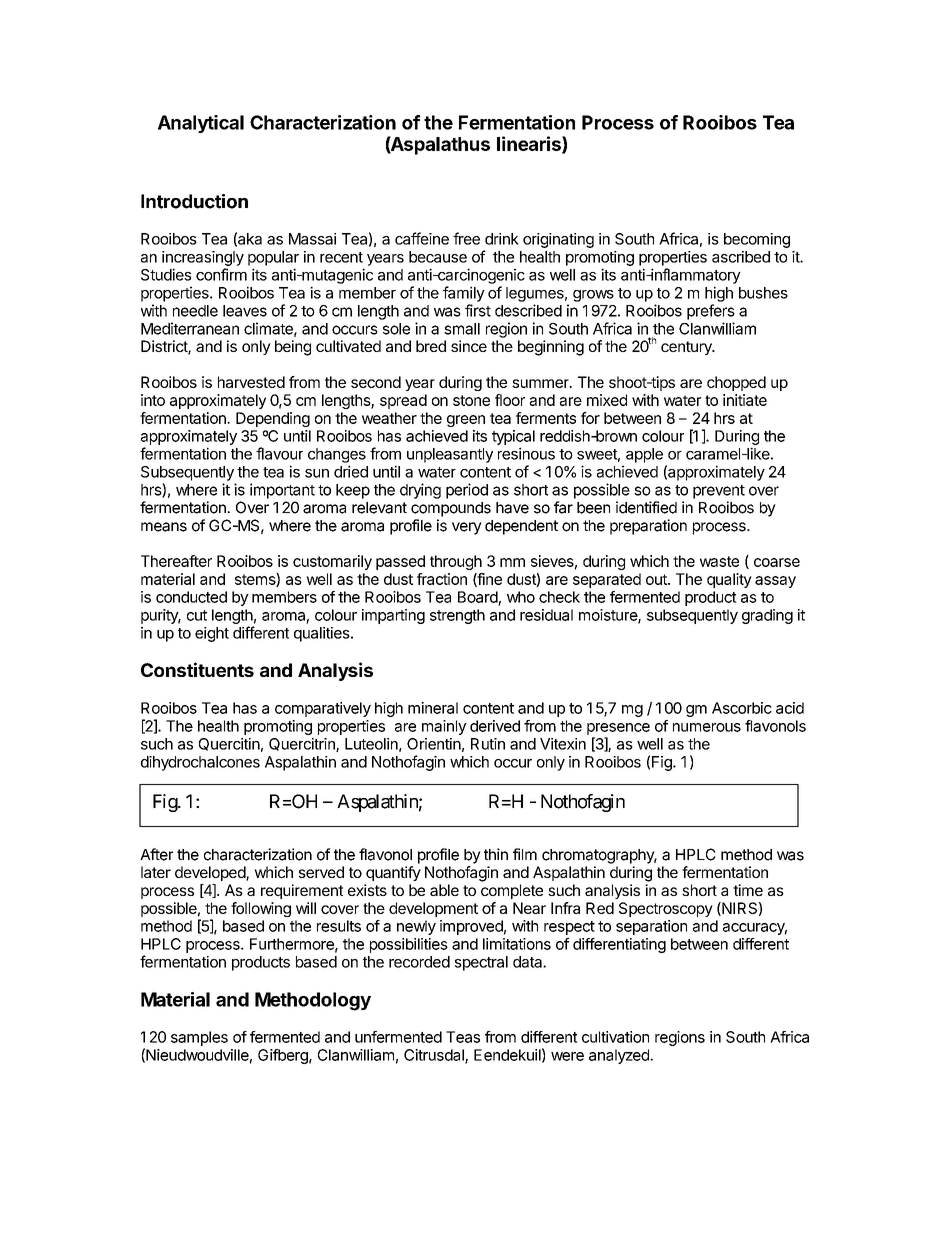 Image resolution: width=952 pixels, height=1233 pixels. Describe the element at coordinates (201, 124) in the page. I see `Analytical` at that location.
